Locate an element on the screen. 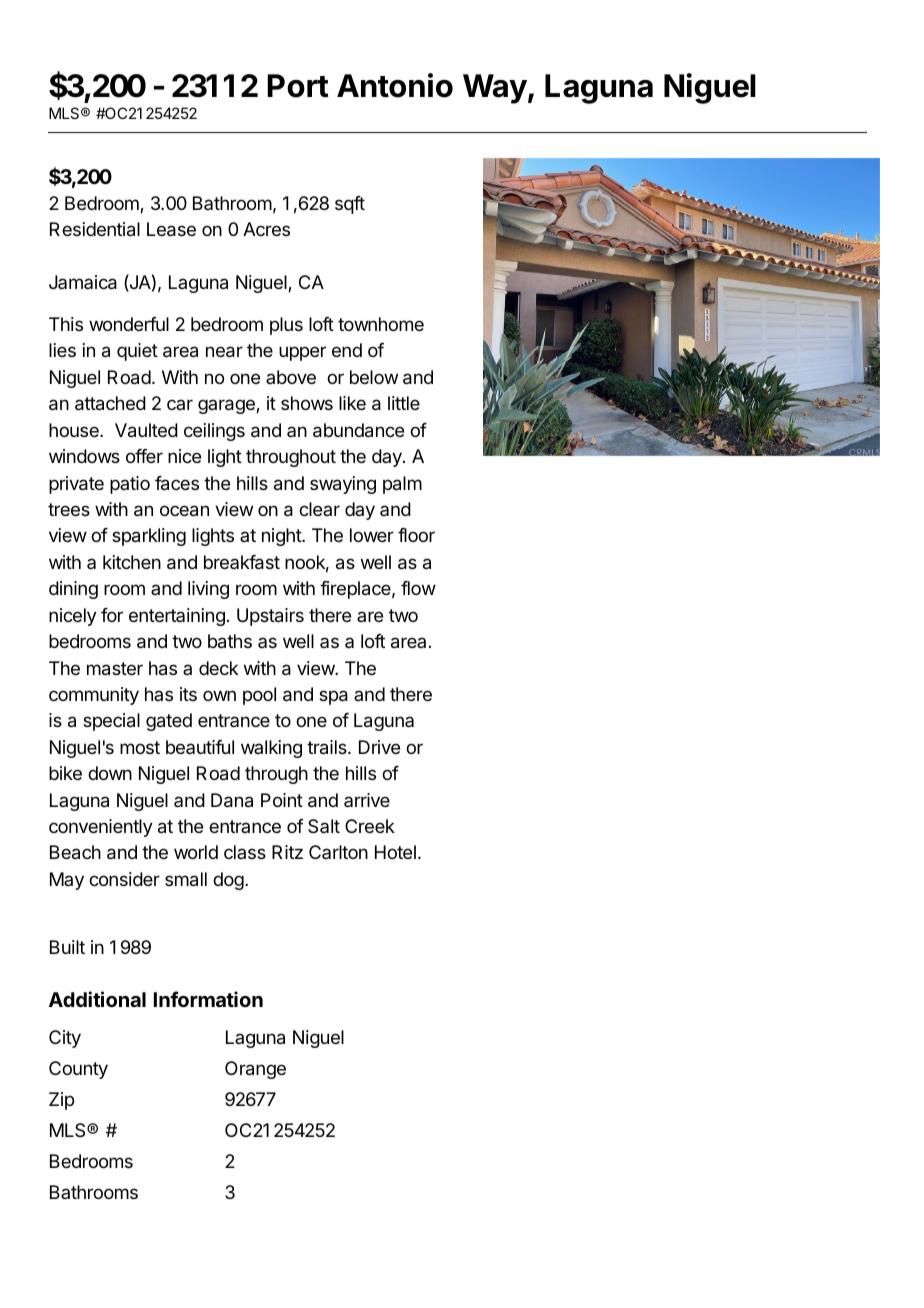 The width and height of the screenshot is (924, 1308). Antonio is located at coordinates (395, 85).
